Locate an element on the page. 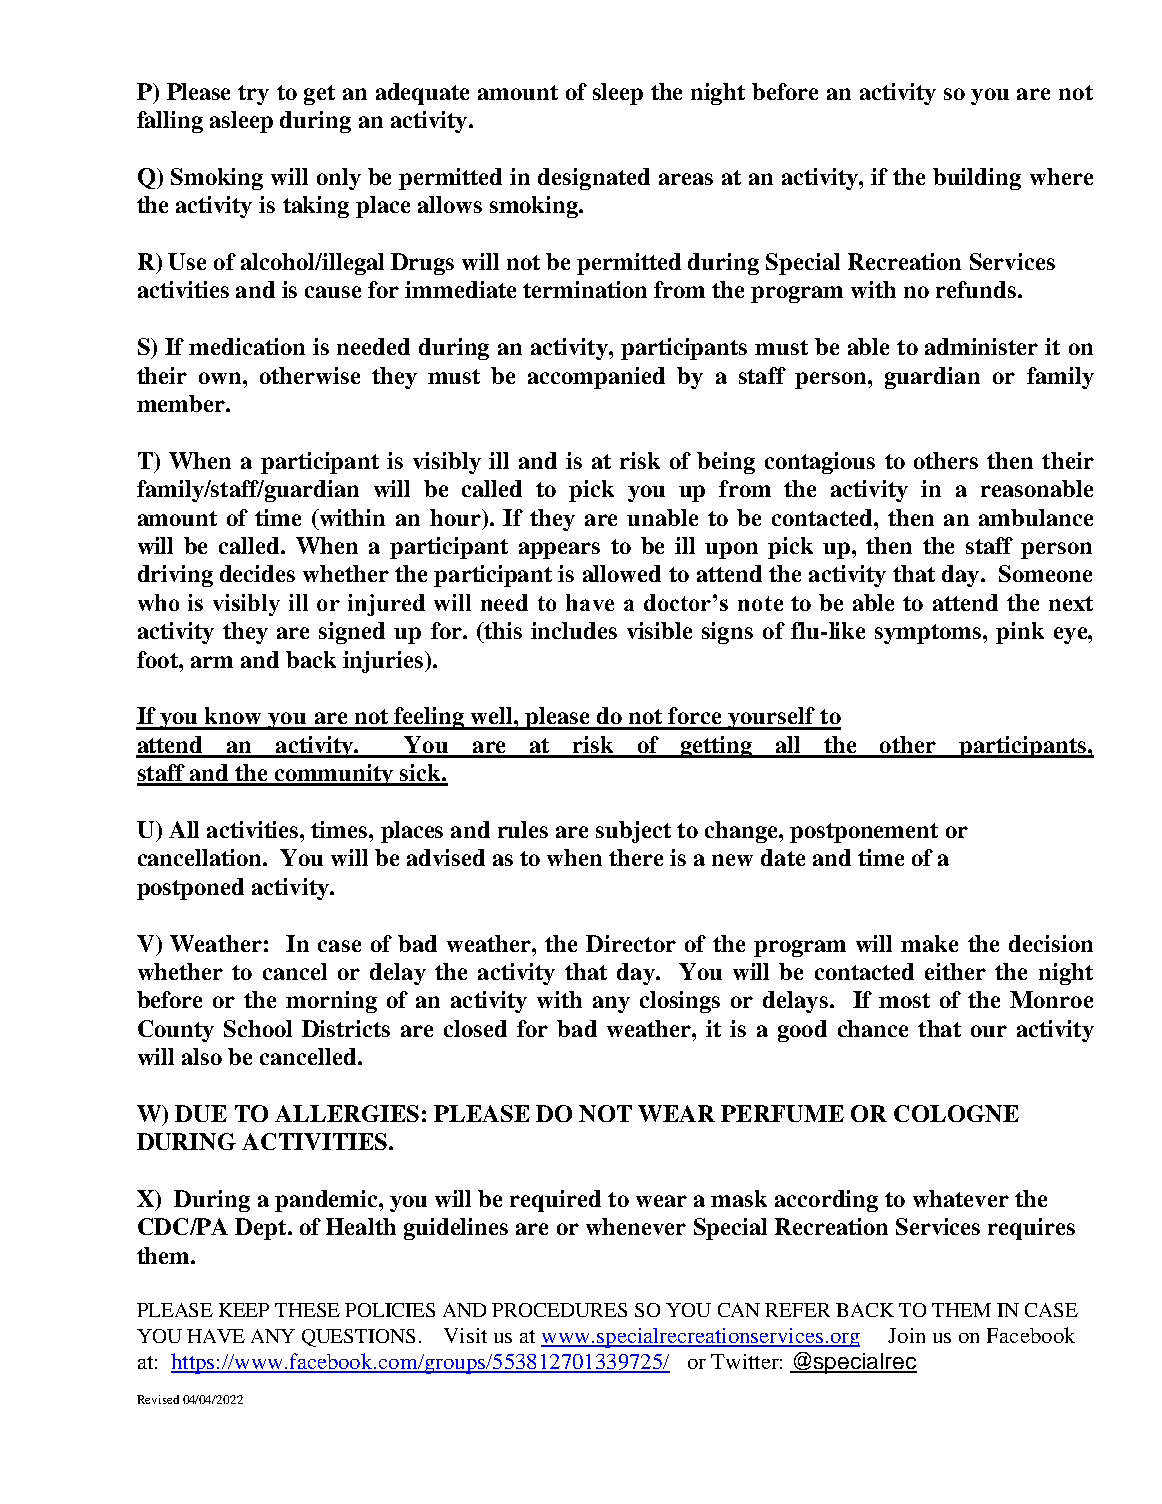 The height and width of the document is (1504, 1162). designated is located at coordinates (594, 179).
